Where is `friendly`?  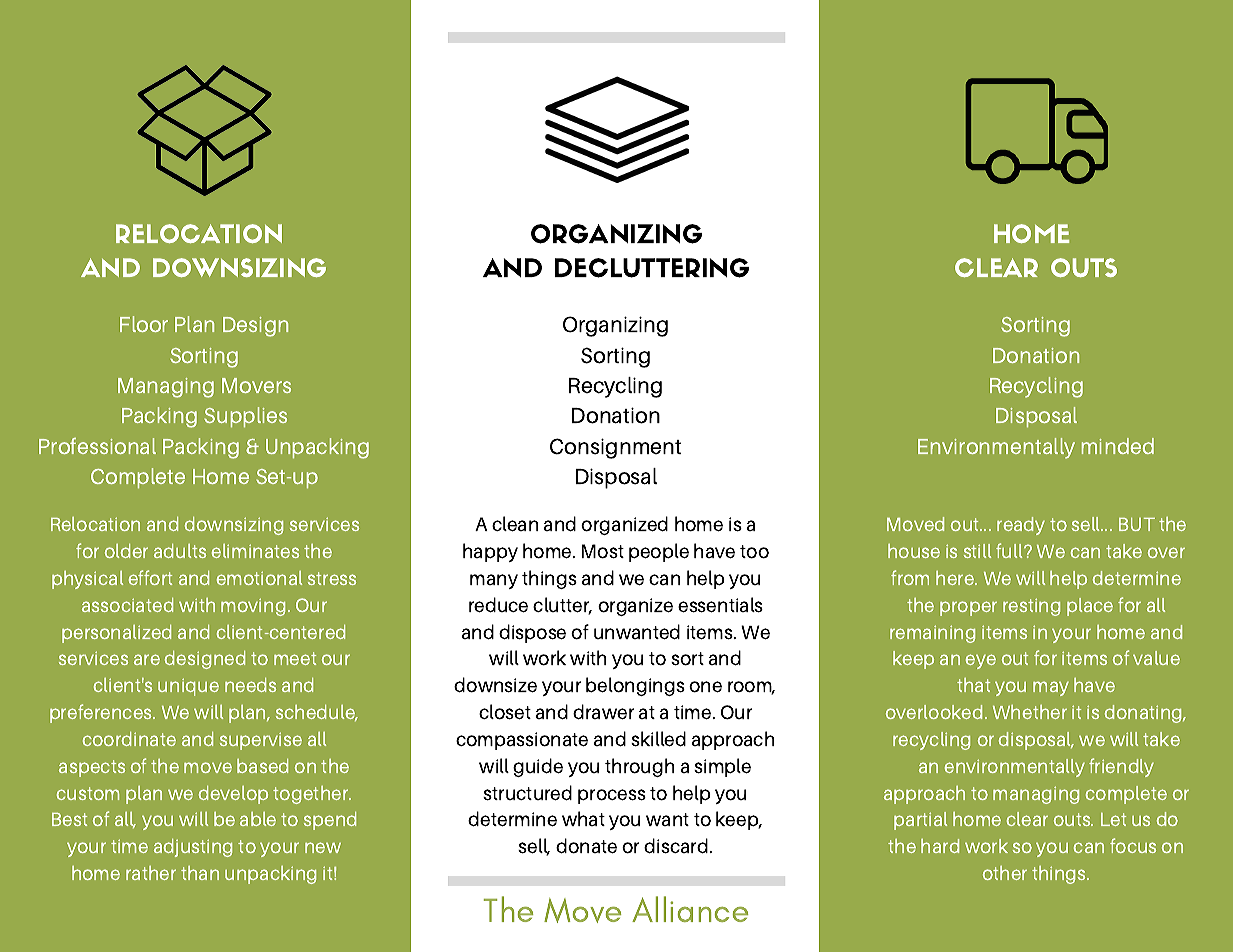
friendly is located at coordinates (1121, 767).
